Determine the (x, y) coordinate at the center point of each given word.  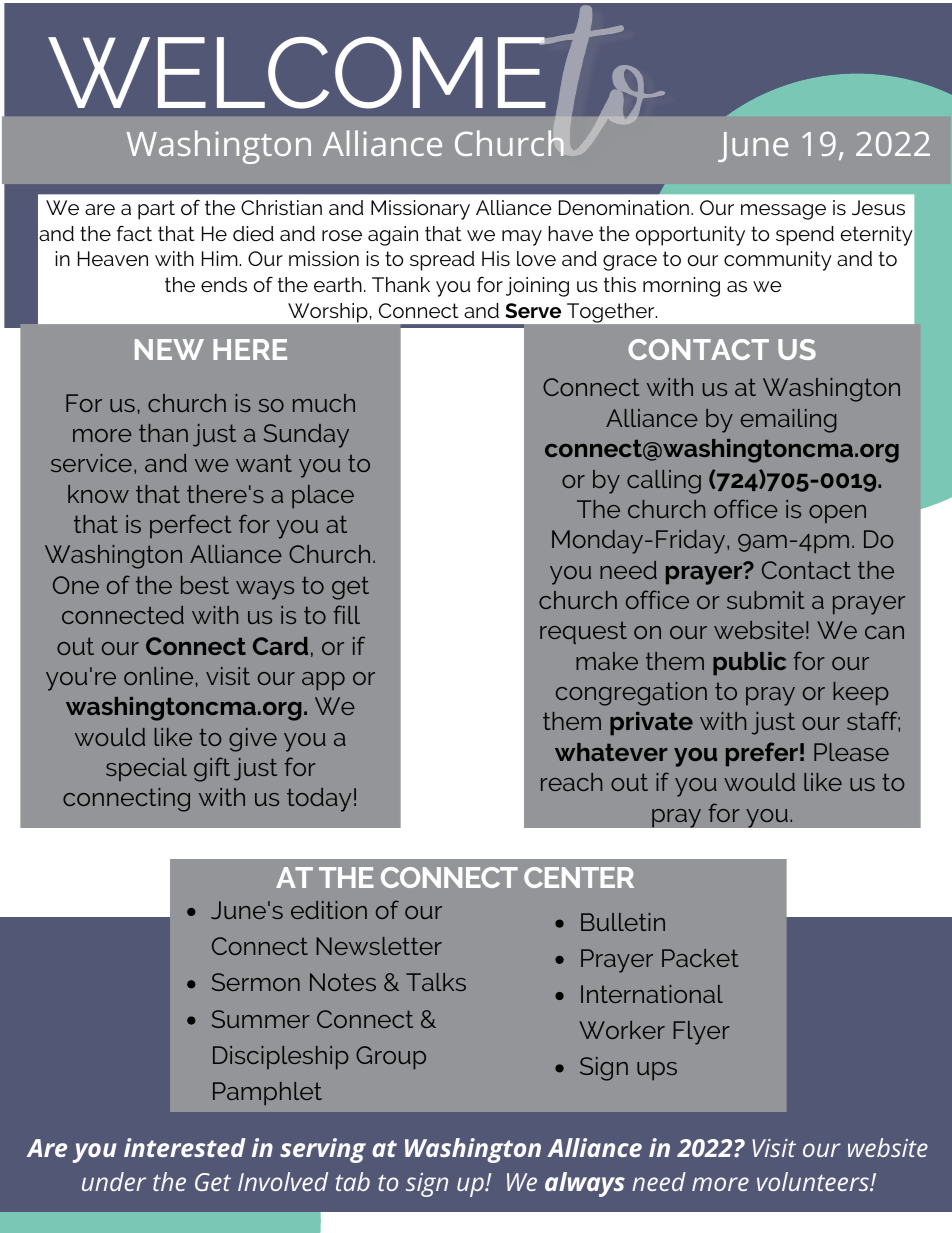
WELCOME (298, 72)
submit (765, 600)
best (205, 585)
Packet (700, 958)
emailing (788, 421)
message (783, 212)
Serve (533, 310)
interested (185, 1147)
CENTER (579, 877)
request (583, 633)
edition (329, 910)
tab (353, 1181)
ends (224, 284)
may (522, 238)
